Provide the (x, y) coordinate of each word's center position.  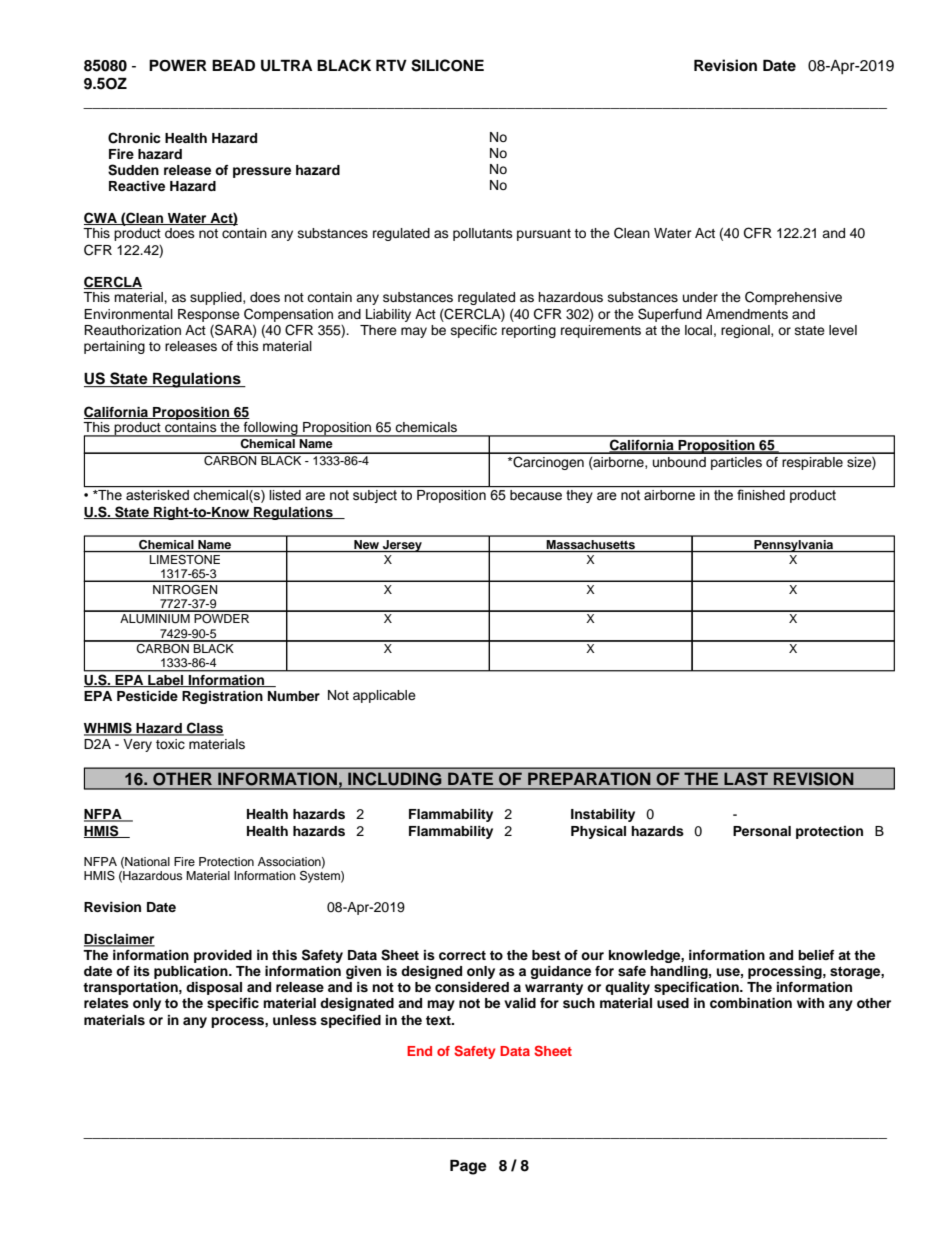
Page (468, 1167)
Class (204, 729)
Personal (762, 831)
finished (761, 495)
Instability (603, 815)
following (271, 429)
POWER (178, 65)
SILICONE (447, 65)
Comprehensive (793, 298)
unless (295, 1020)
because (536, 495)
